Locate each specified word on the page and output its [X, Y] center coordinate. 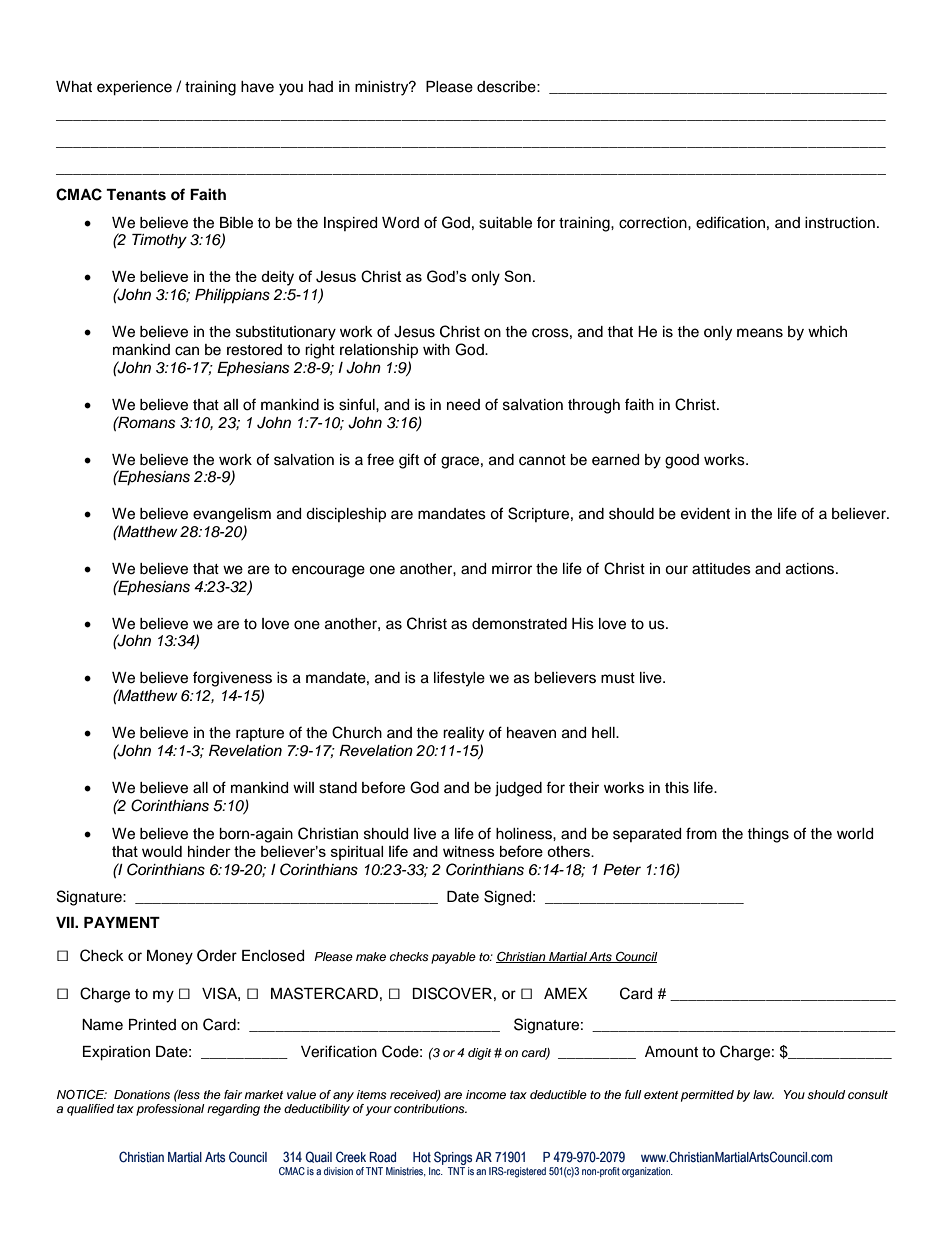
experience [134, 88]
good [682, 461]
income [486, 1094]
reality [463, 734]
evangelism [232, 515]
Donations [142, 1094]
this [677, 788]
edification [730, 222]
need [463, 405]
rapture [260, 734]
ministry [383, 88]
